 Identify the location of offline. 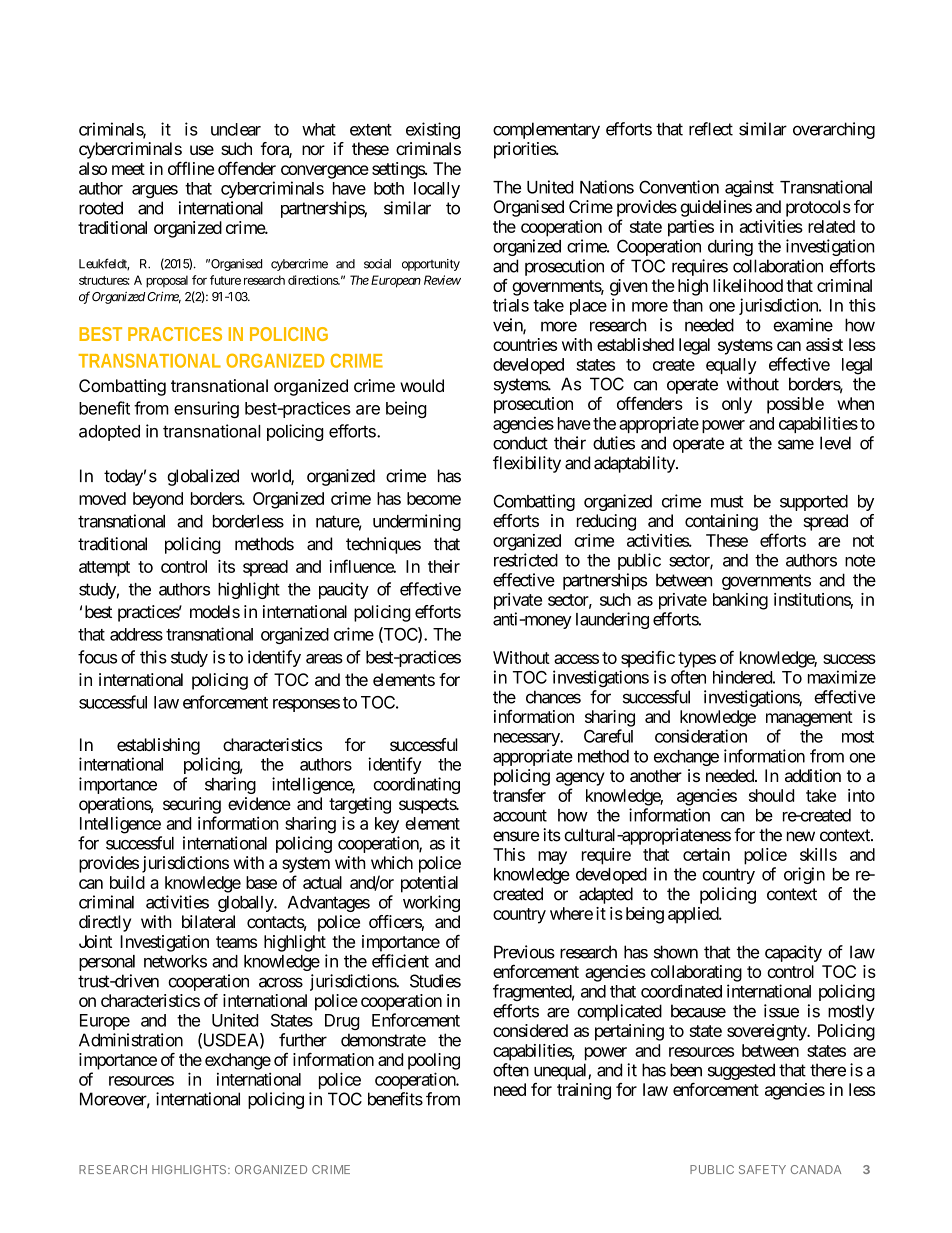
(191, 168).
